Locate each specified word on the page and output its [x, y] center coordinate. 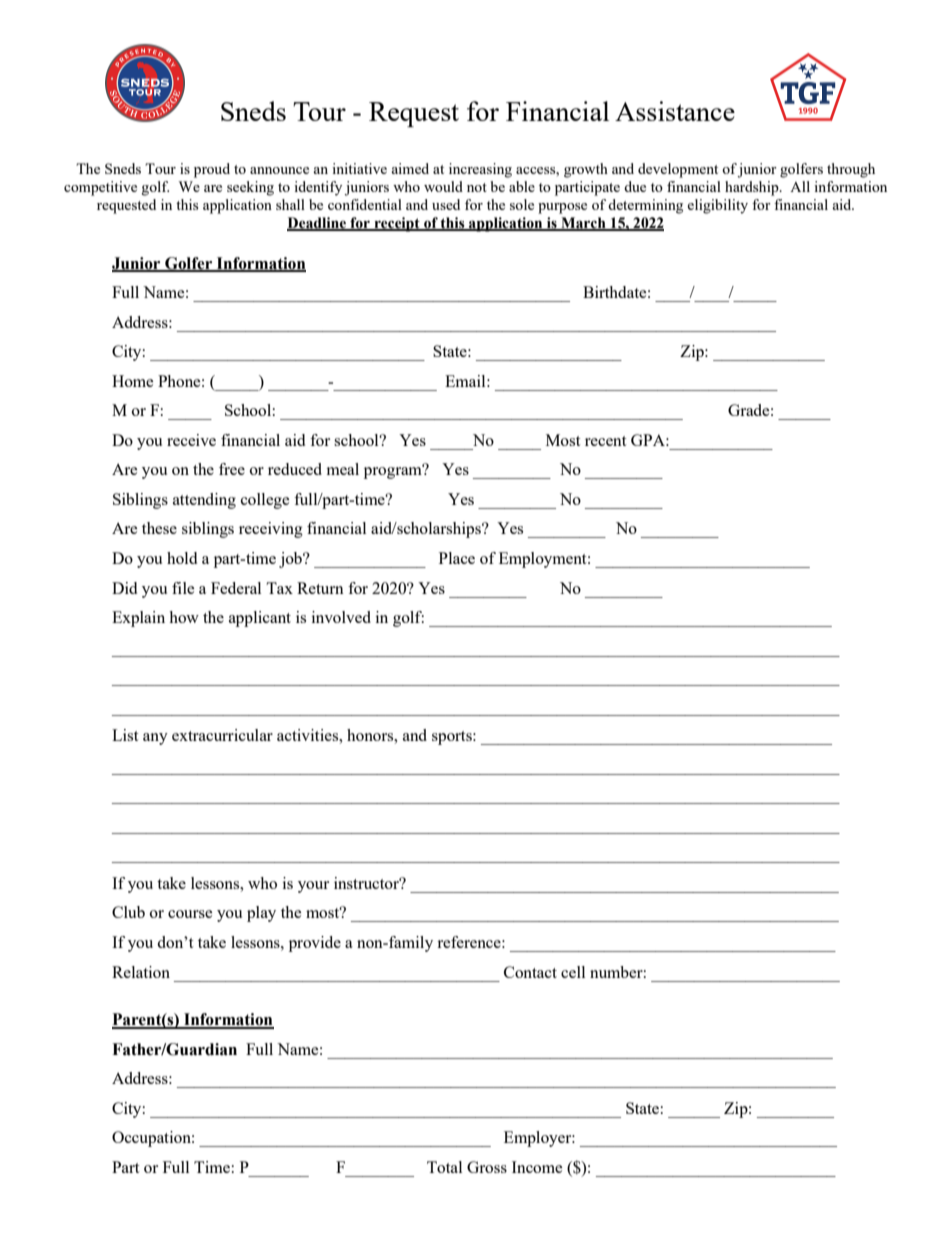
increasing [480, 170]
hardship [753, 188]
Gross [487, 1167]
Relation [141, 972]
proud [212, 170]
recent [605, 441]
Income [537, 1167]
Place [457, 558]
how [184, 617]
